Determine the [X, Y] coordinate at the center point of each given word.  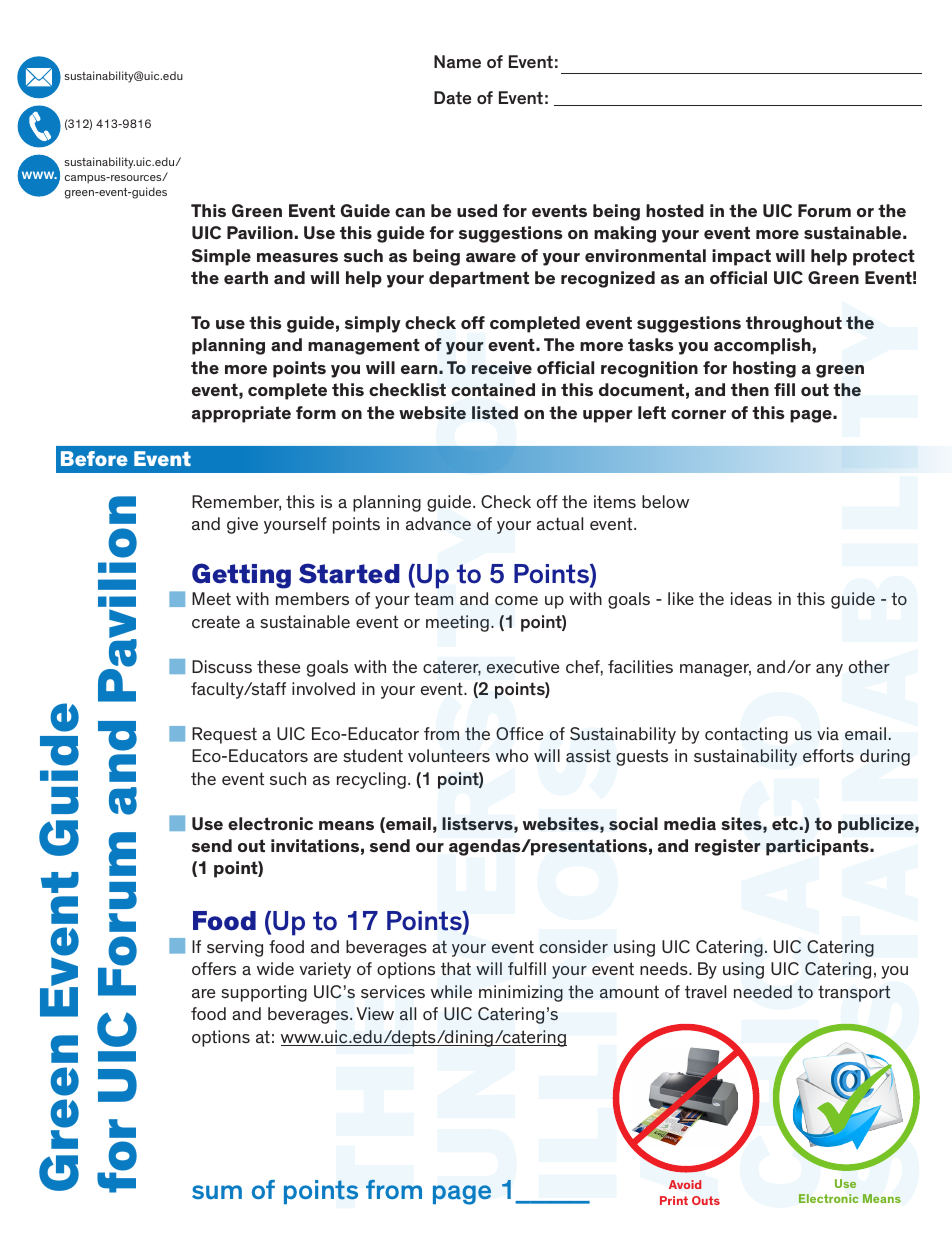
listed [495, 412]
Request [224, 735]
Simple [221, 257]
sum [217, 1192]
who [512, 755]
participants [818, 847]
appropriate [241, 414]
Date [452, 97]
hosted [675, 210]
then [750, 389]
